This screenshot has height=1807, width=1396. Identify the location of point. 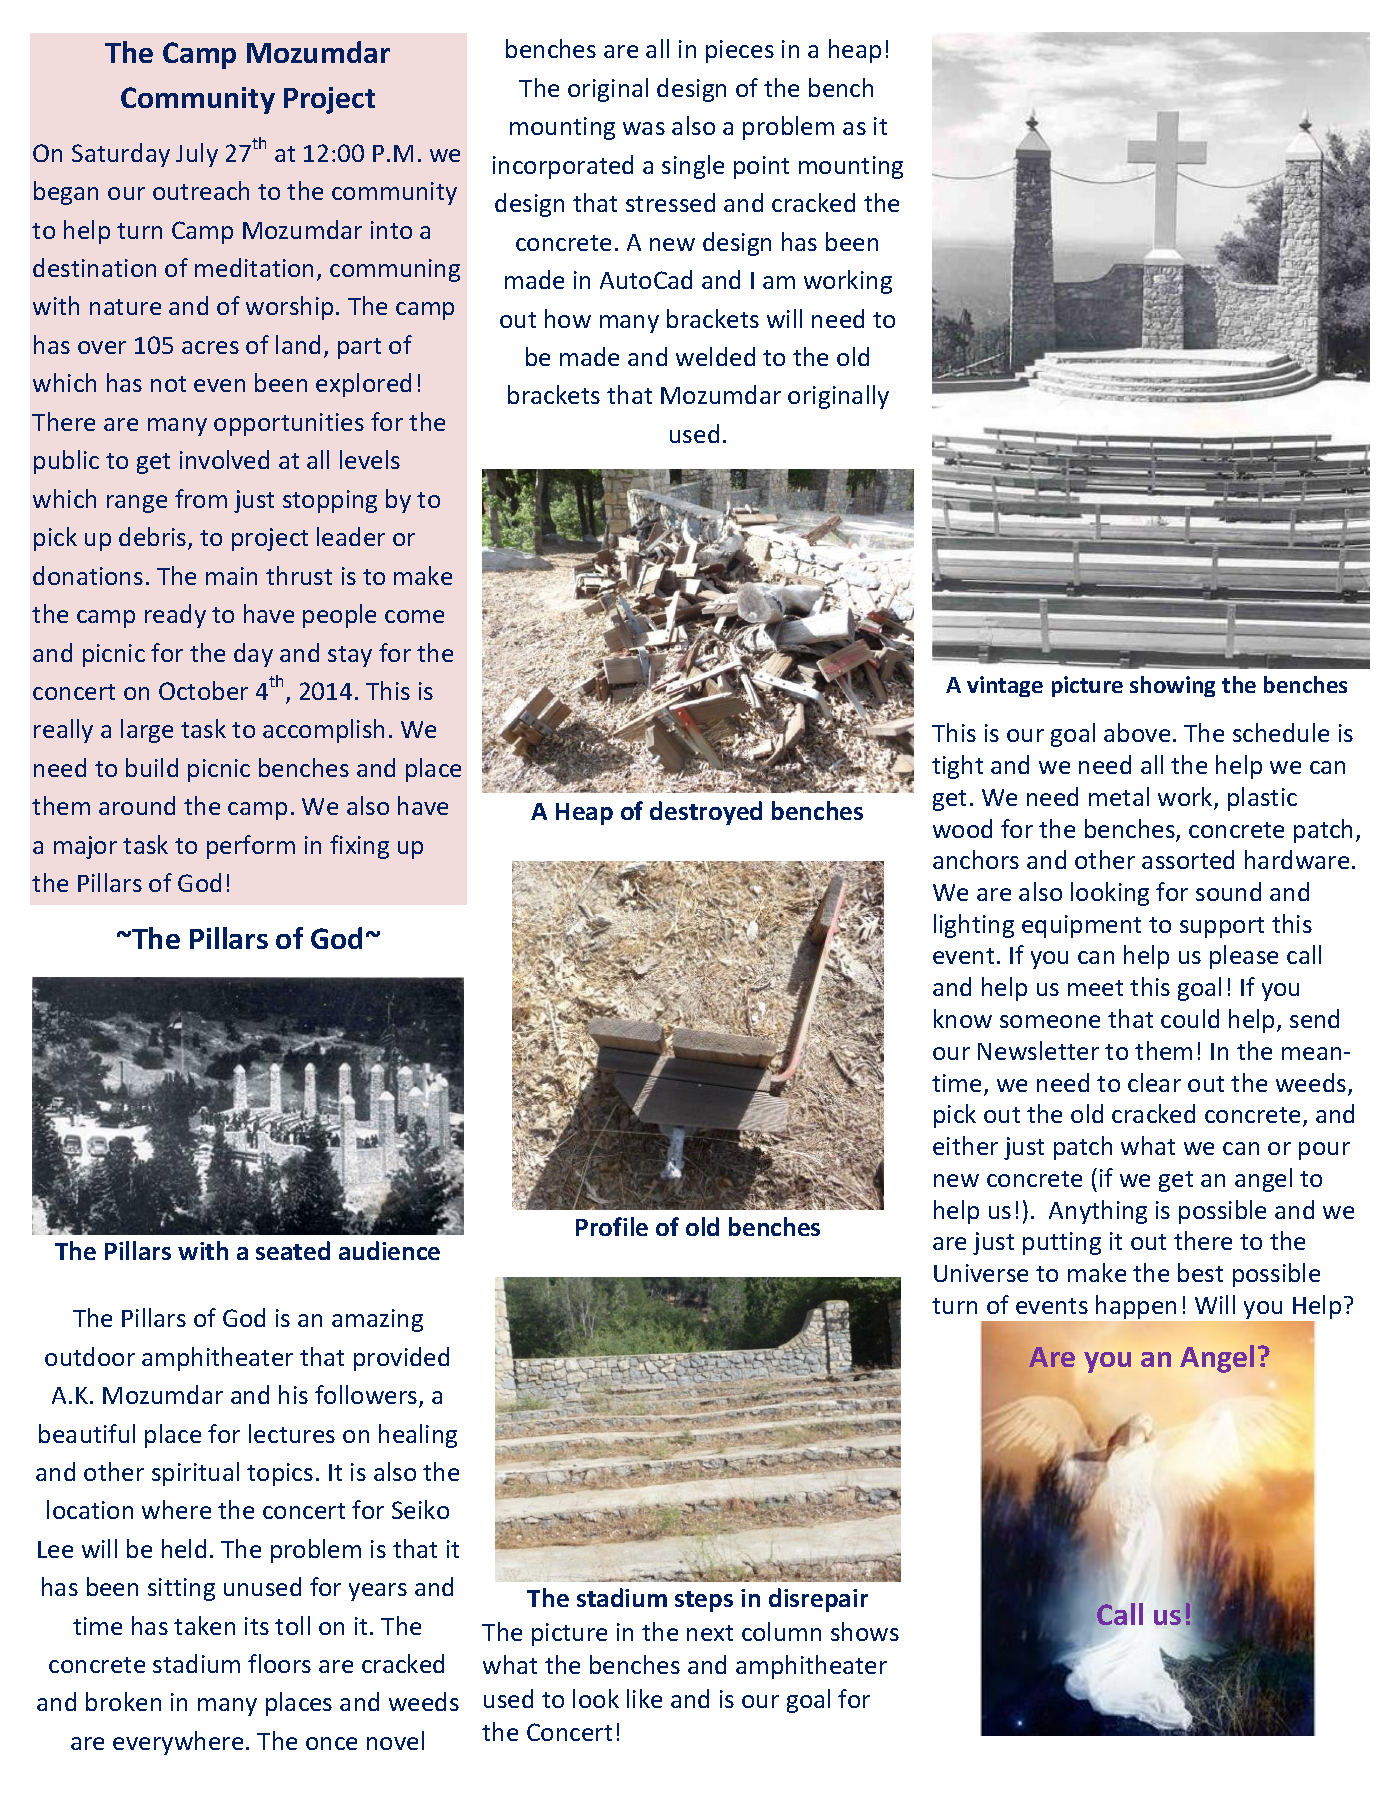
(761, 167).
